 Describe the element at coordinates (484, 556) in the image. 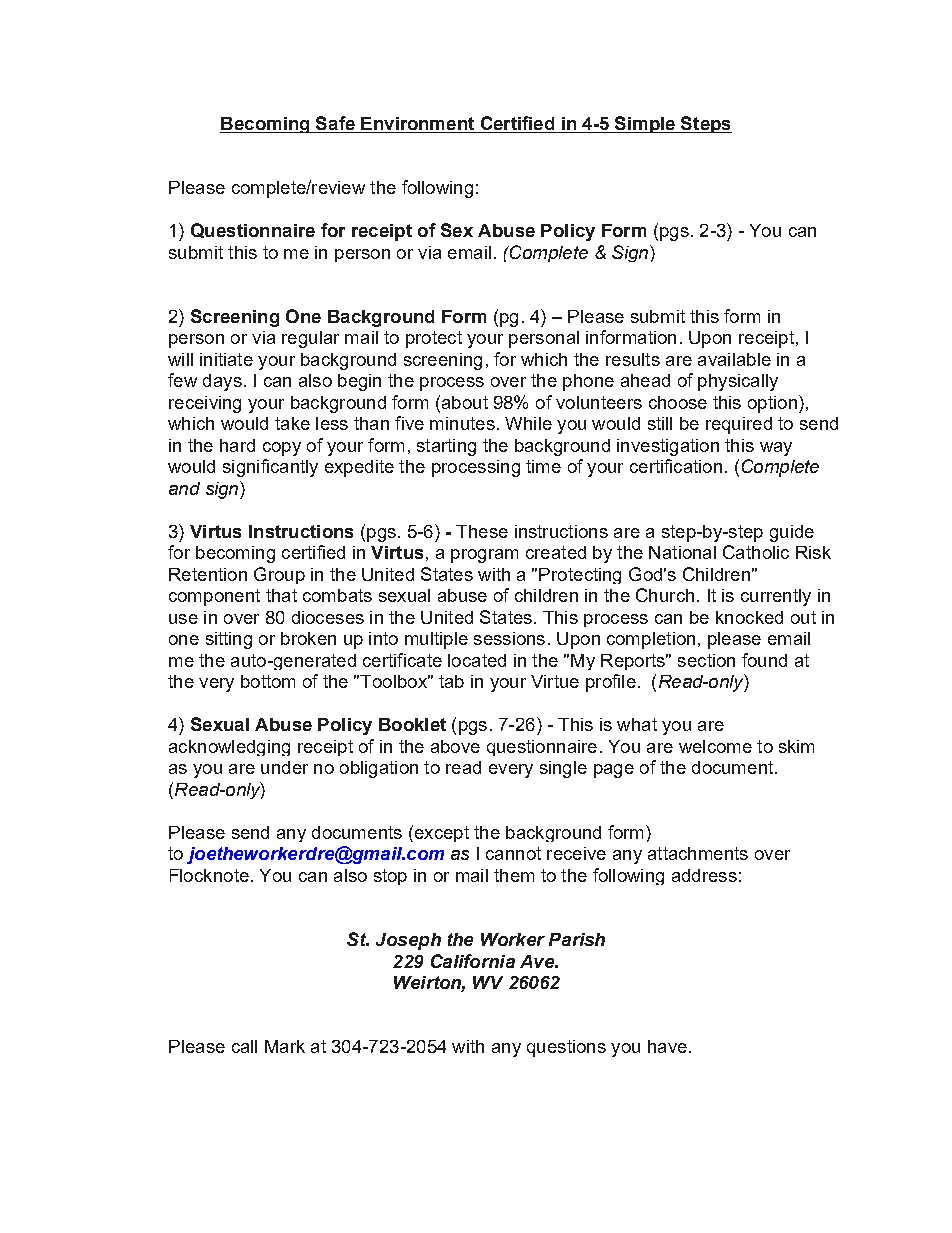

I see `program` at that location.
